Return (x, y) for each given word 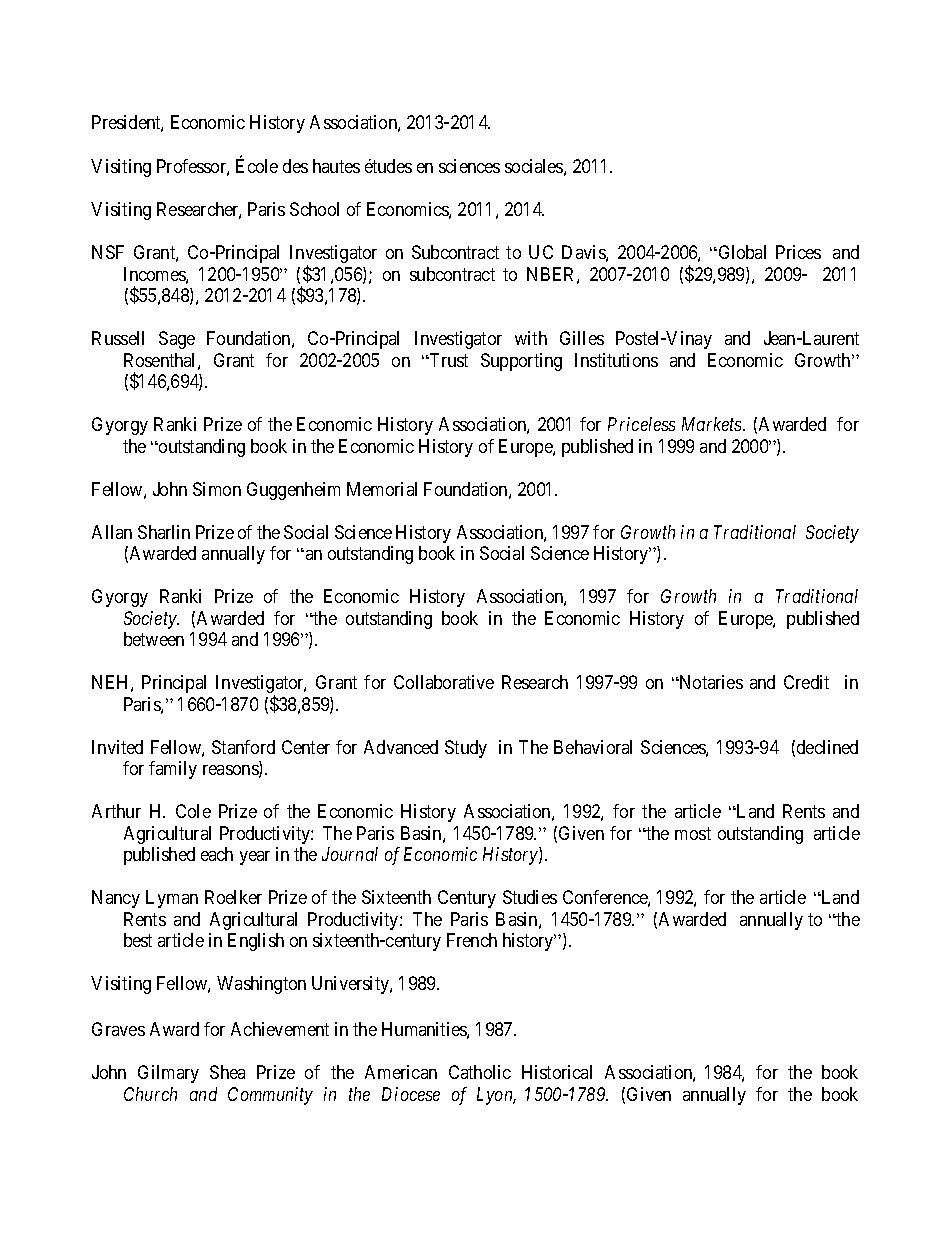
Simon (217, 489)
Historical (557, 1072)
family (173, 770)
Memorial (382, 489)
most (693, 833)
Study (466, 749)
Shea (227, 1072)
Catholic (480, 1072)
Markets (713, 424)
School (314, 209)
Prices (798, 252)
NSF (108, 252)
